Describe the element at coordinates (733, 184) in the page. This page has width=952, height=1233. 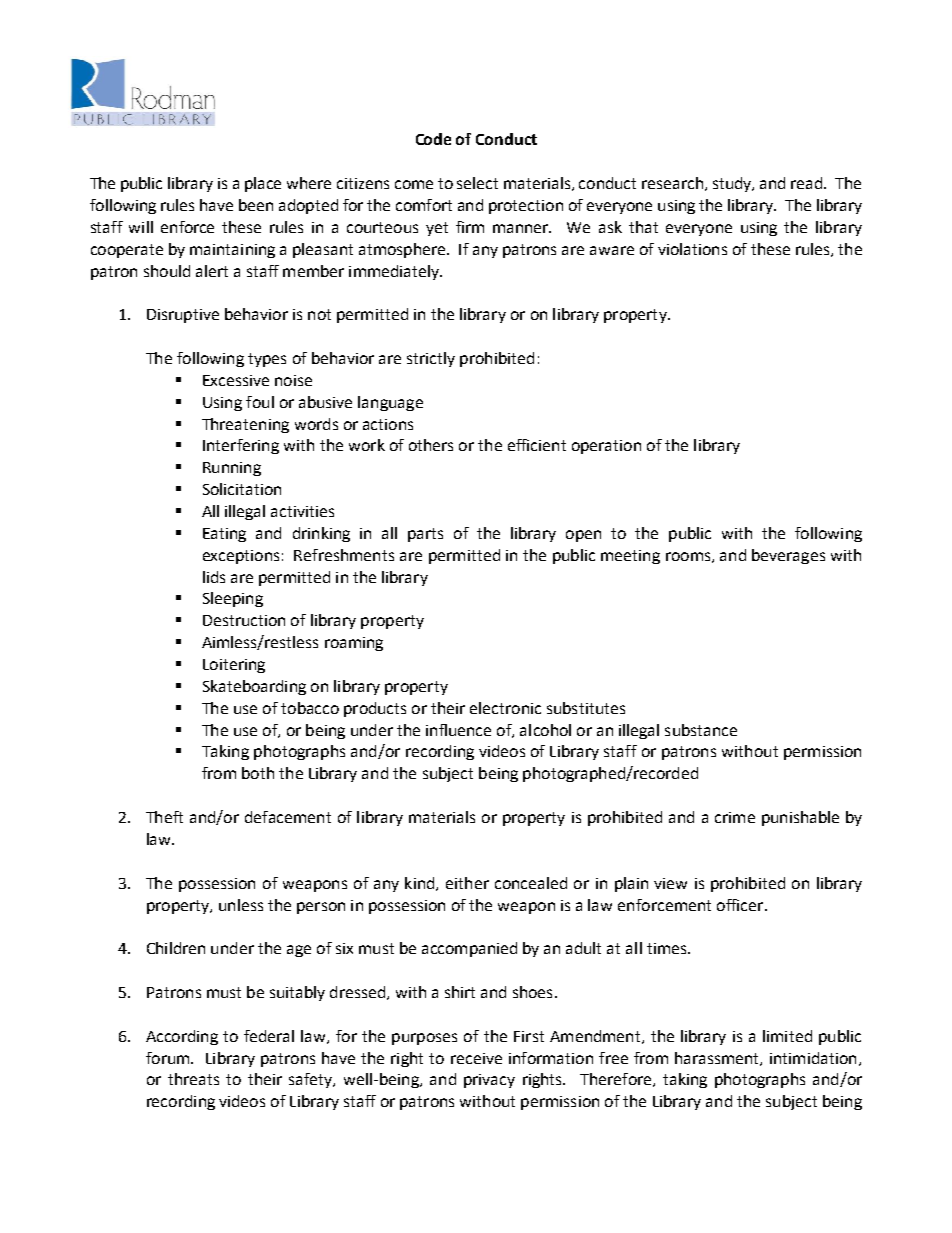
I see `study` at that location.
